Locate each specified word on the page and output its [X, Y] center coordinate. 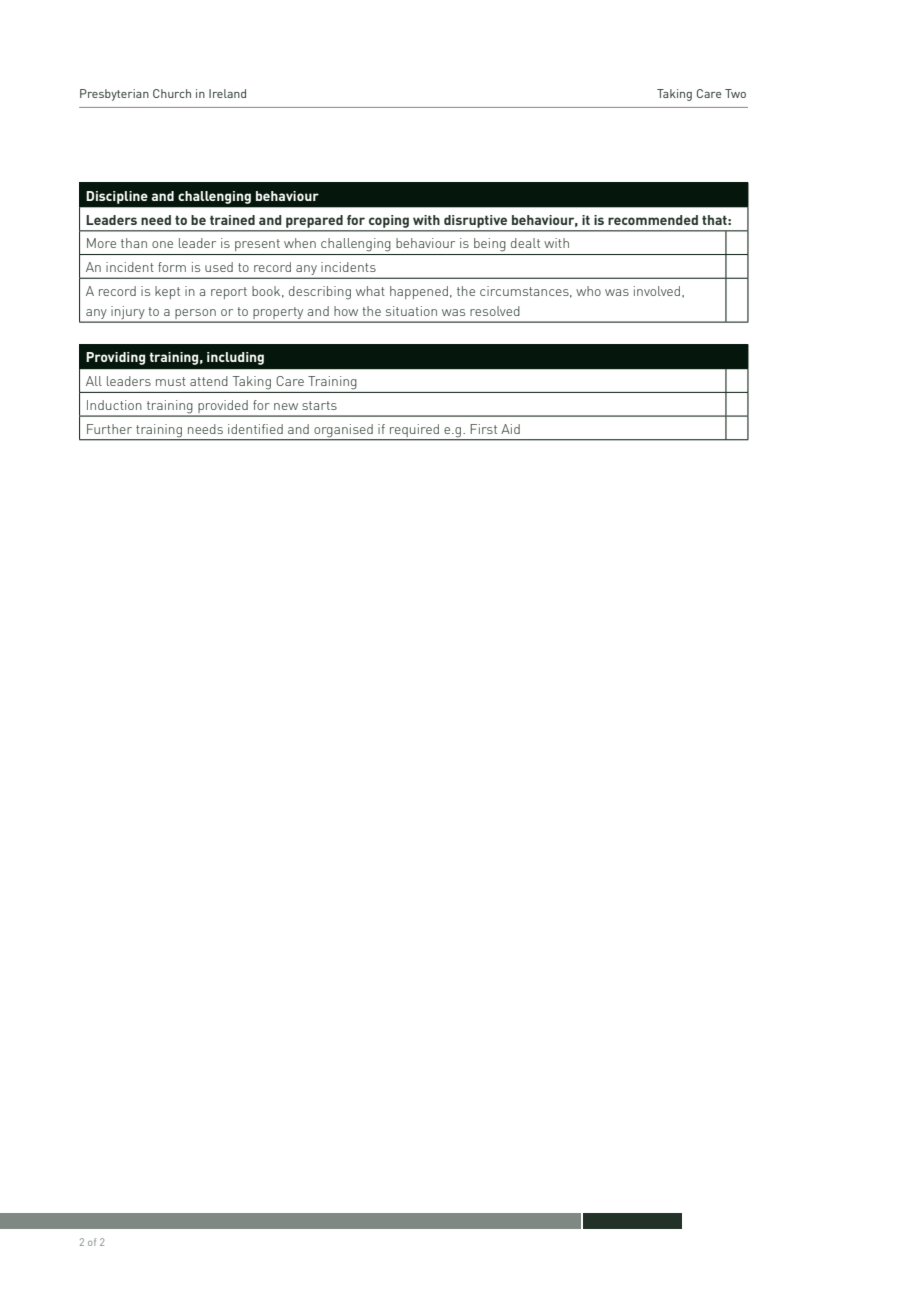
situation [411, 311]
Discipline [117, 197]
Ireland [227, 93]
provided [223, 408]
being [490, 245]
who [588, 291]
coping [389, 221]
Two [735, 93]
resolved [495, 311]
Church [172, 93]
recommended [653, 220]
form [172, 267]
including [235, 358]
